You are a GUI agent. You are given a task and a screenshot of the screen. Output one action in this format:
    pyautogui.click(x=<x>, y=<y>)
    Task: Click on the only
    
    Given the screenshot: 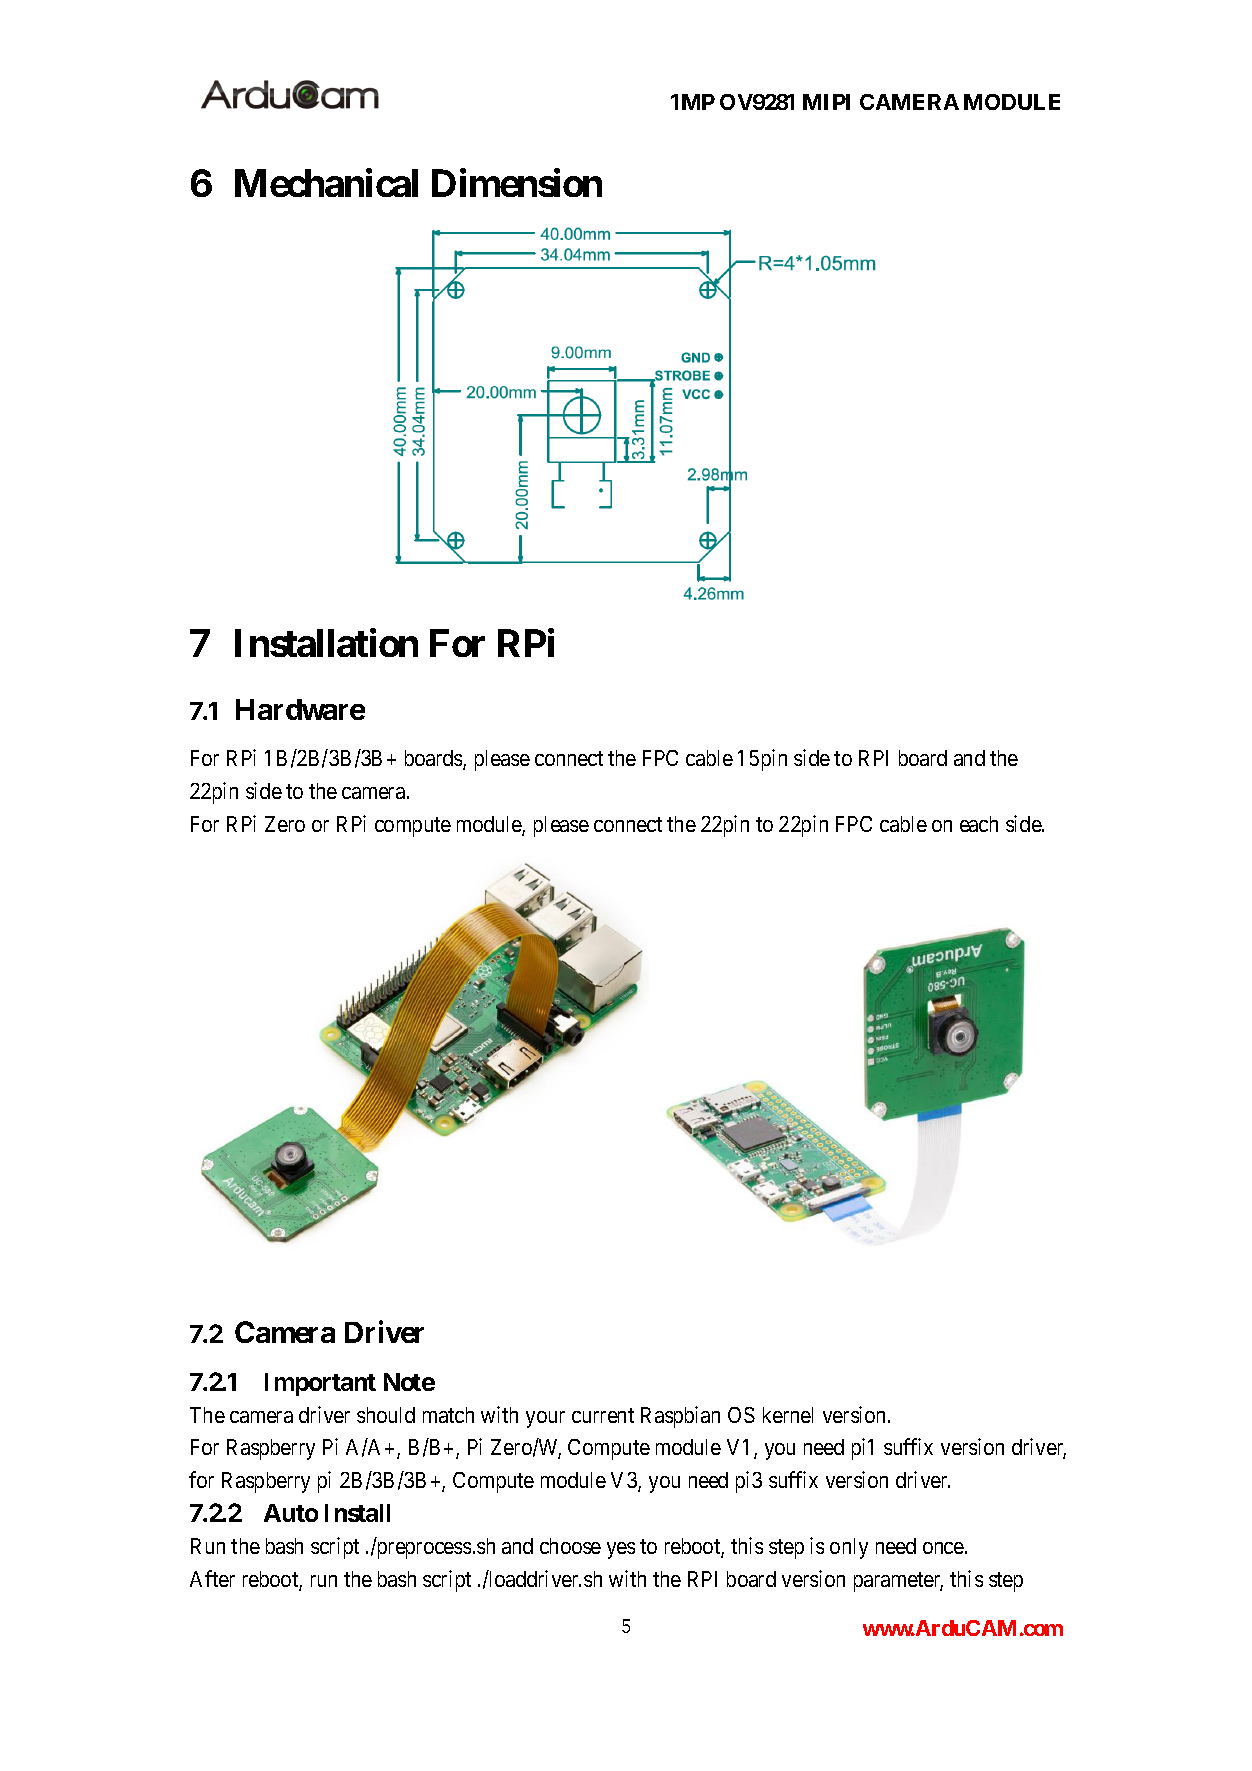 What is the action you would take?
    pyautogui.click(x=849, y=1548)
